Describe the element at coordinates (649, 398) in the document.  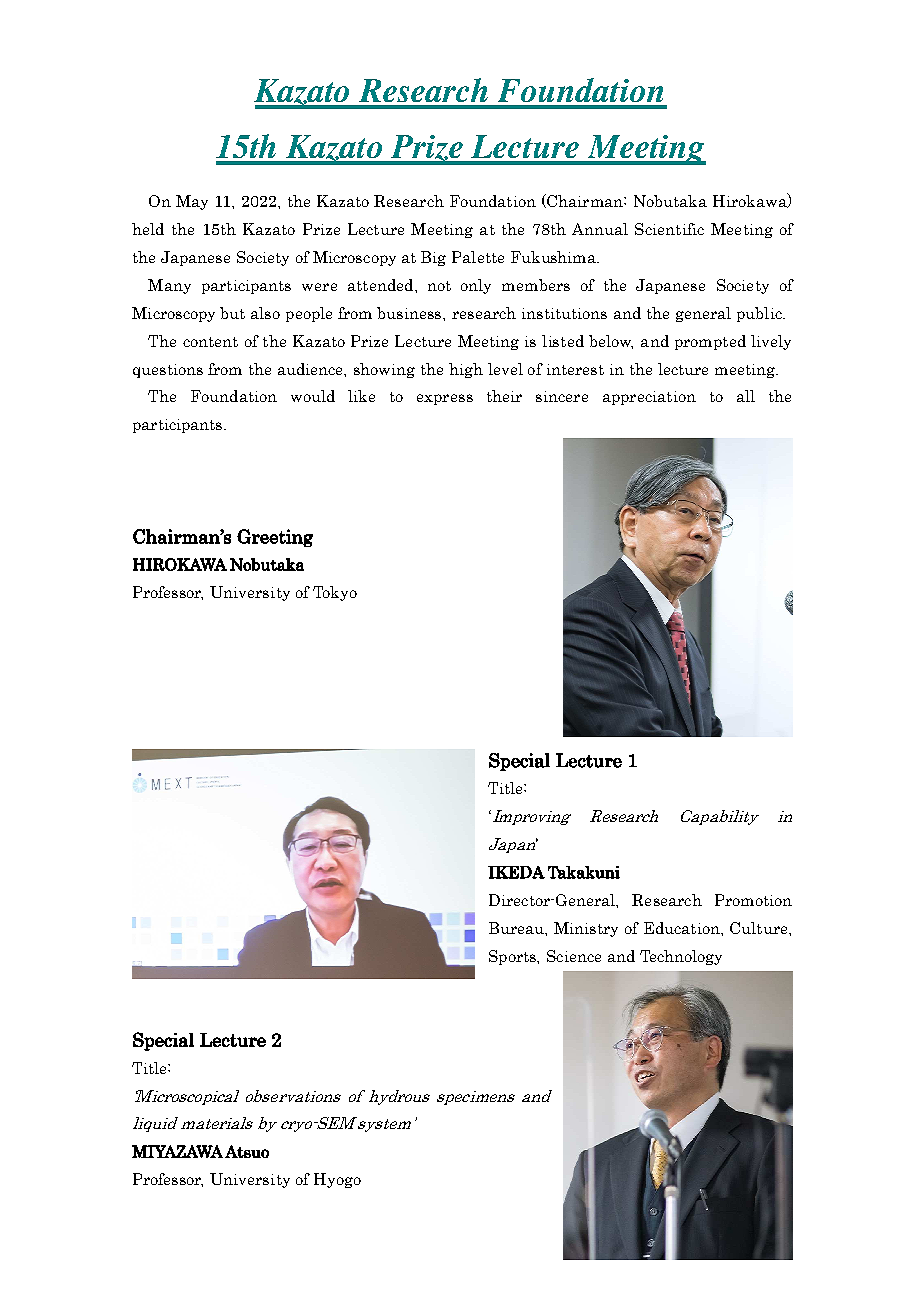
I see `appreciation` at that location.
